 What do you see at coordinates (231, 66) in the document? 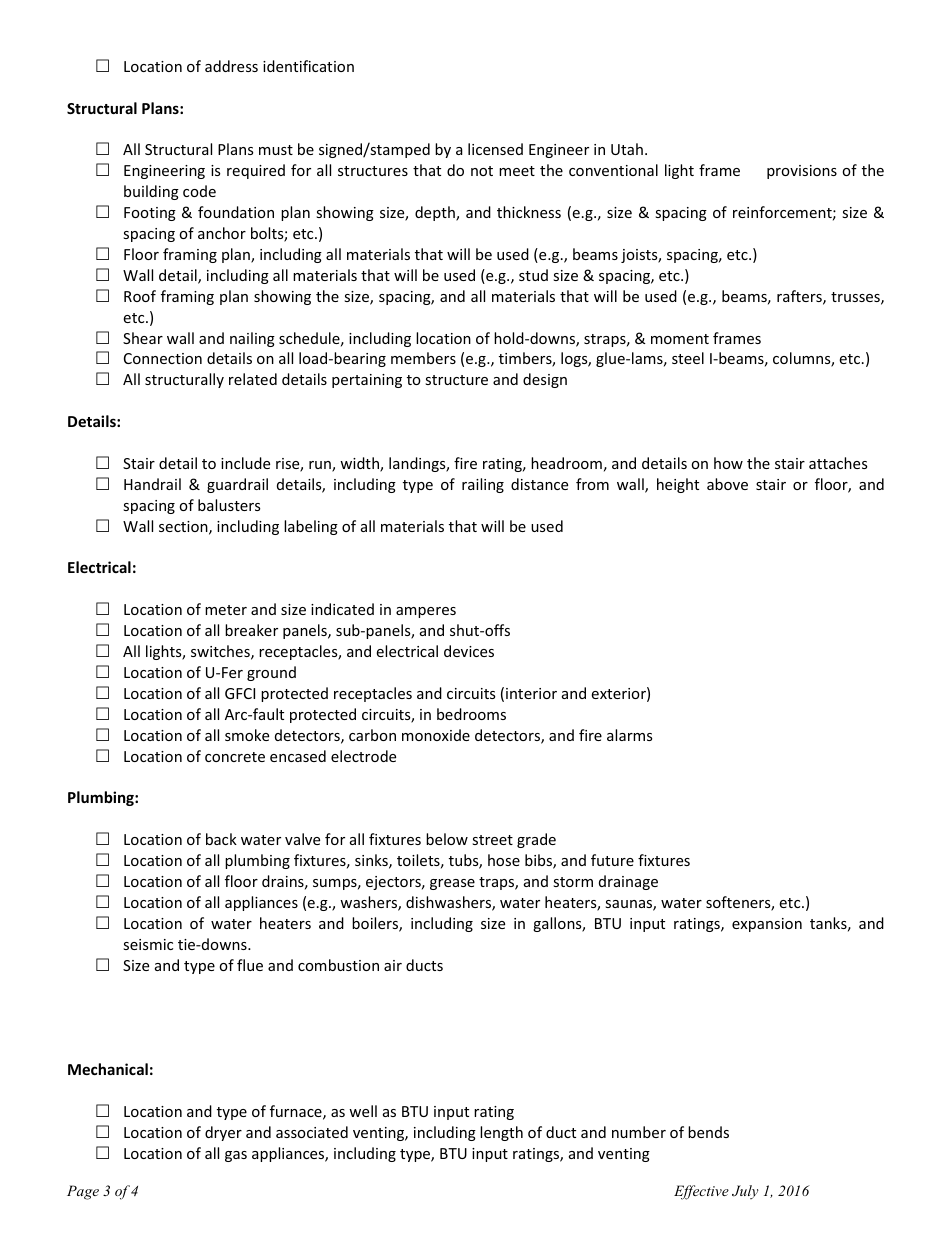
I see `address` at bounding box center [231, 66].
